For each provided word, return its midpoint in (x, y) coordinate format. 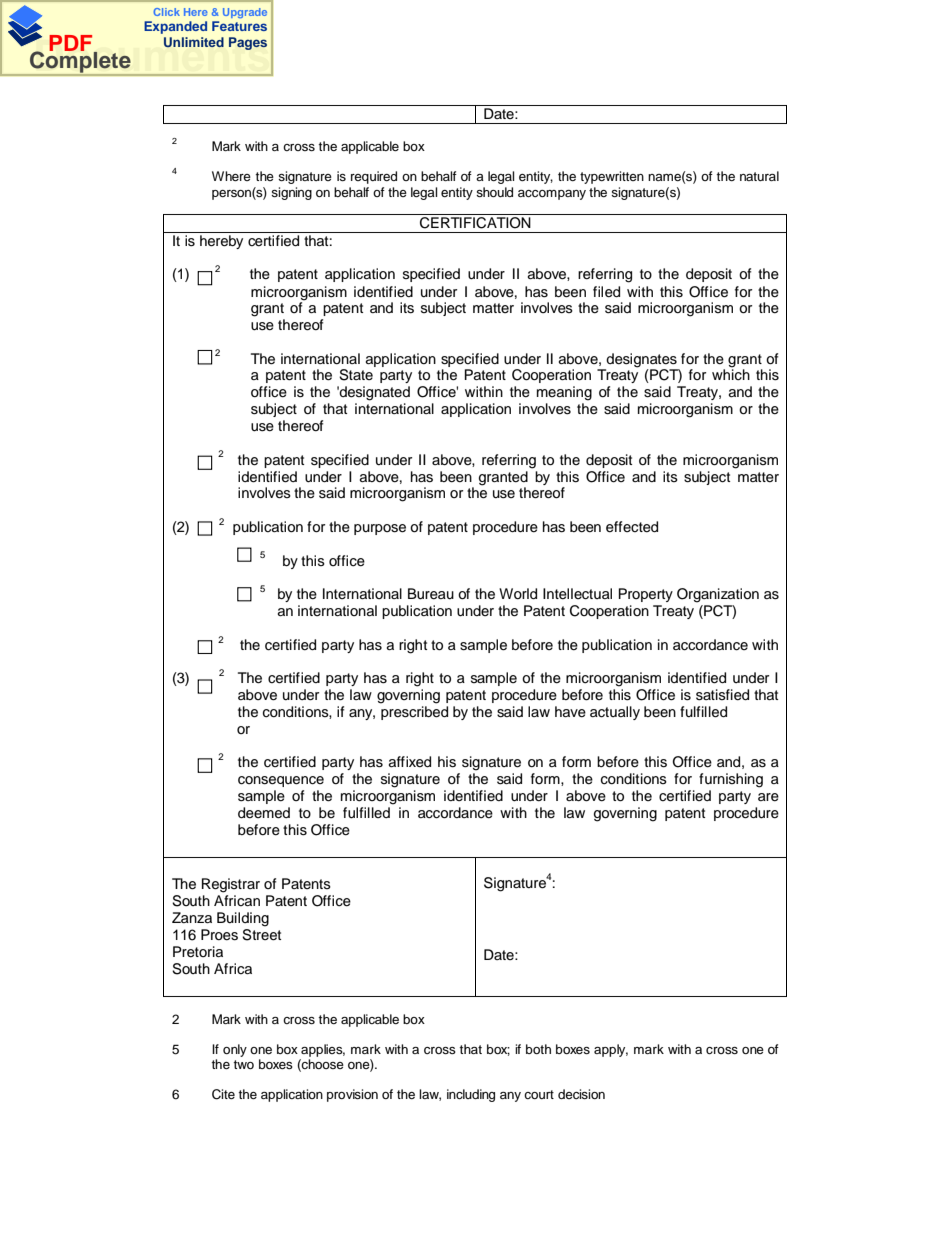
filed (606, 292)
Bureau (431, 594)
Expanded (175, 27)
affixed (410, 762)
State (356, 375)
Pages (248, 43)
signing (291, 193)
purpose (380, 529)
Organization (718, 595)
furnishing (731, 780)
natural (759, 176)
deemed (264, 813)
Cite (223, 1094)
